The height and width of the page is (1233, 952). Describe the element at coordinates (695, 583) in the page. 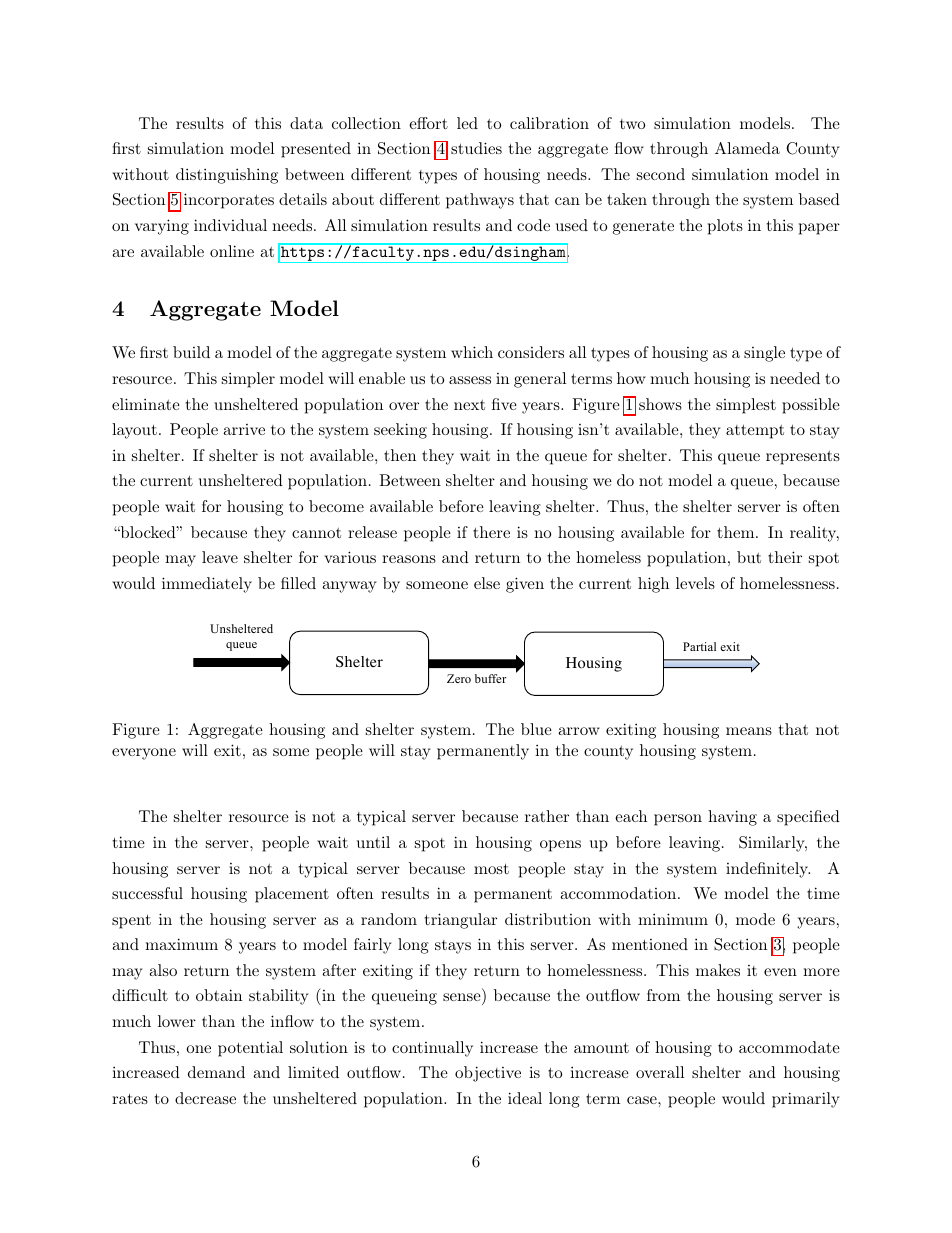

I see `levels` at that location.
